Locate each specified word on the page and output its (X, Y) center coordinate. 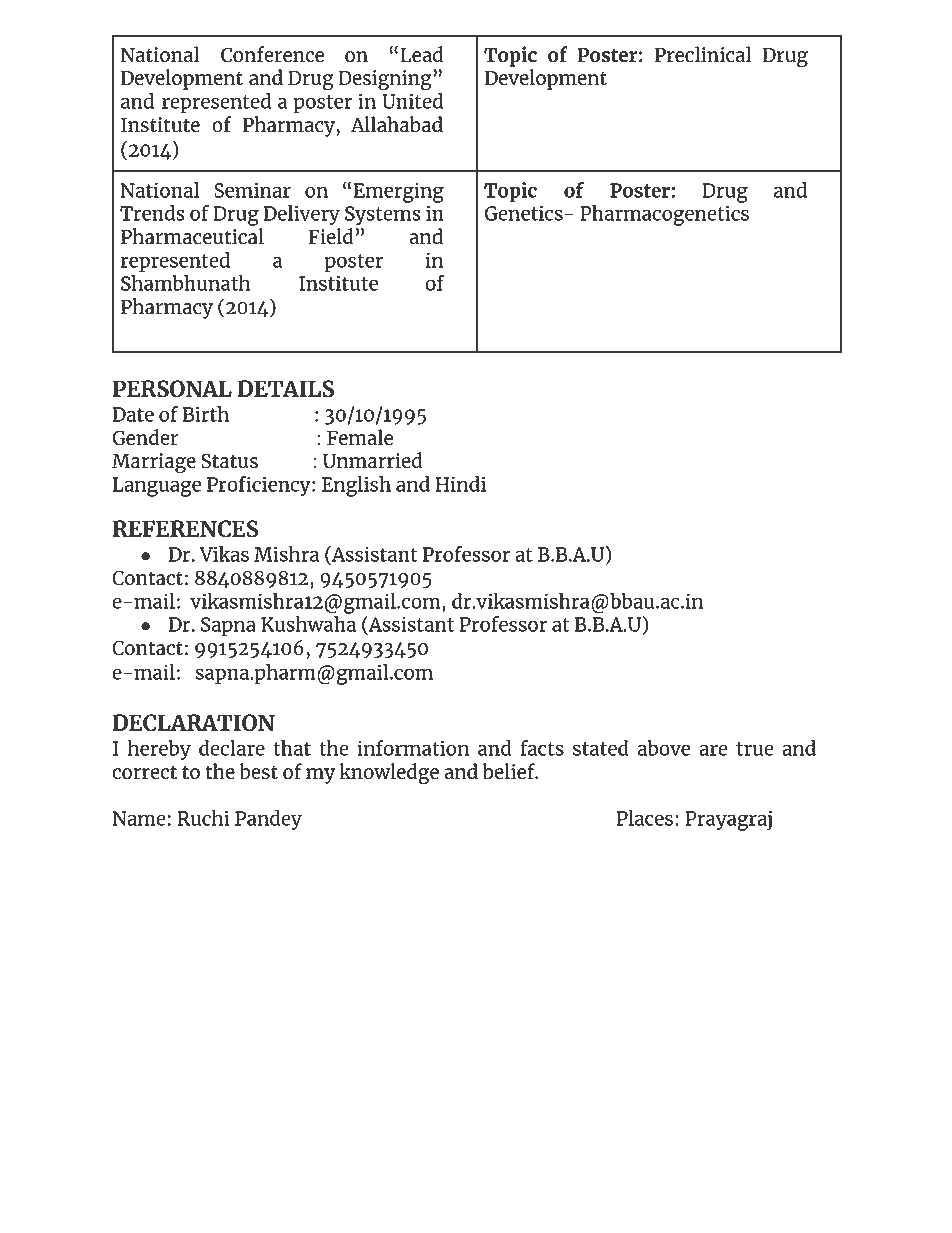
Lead (421, 54)
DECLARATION (193, 723)
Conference (272, 54)
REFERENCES (185, 529)
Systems (383, 216)
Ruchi (203, 818)
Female (360, 437)
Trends (152, 213)
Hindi (460, 484)
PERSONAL (172, 389)
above (663, 748)
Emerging (399, 192)
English (356, 486)
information (413, 747)
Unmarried (372, 460)
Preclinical (703, 54)
